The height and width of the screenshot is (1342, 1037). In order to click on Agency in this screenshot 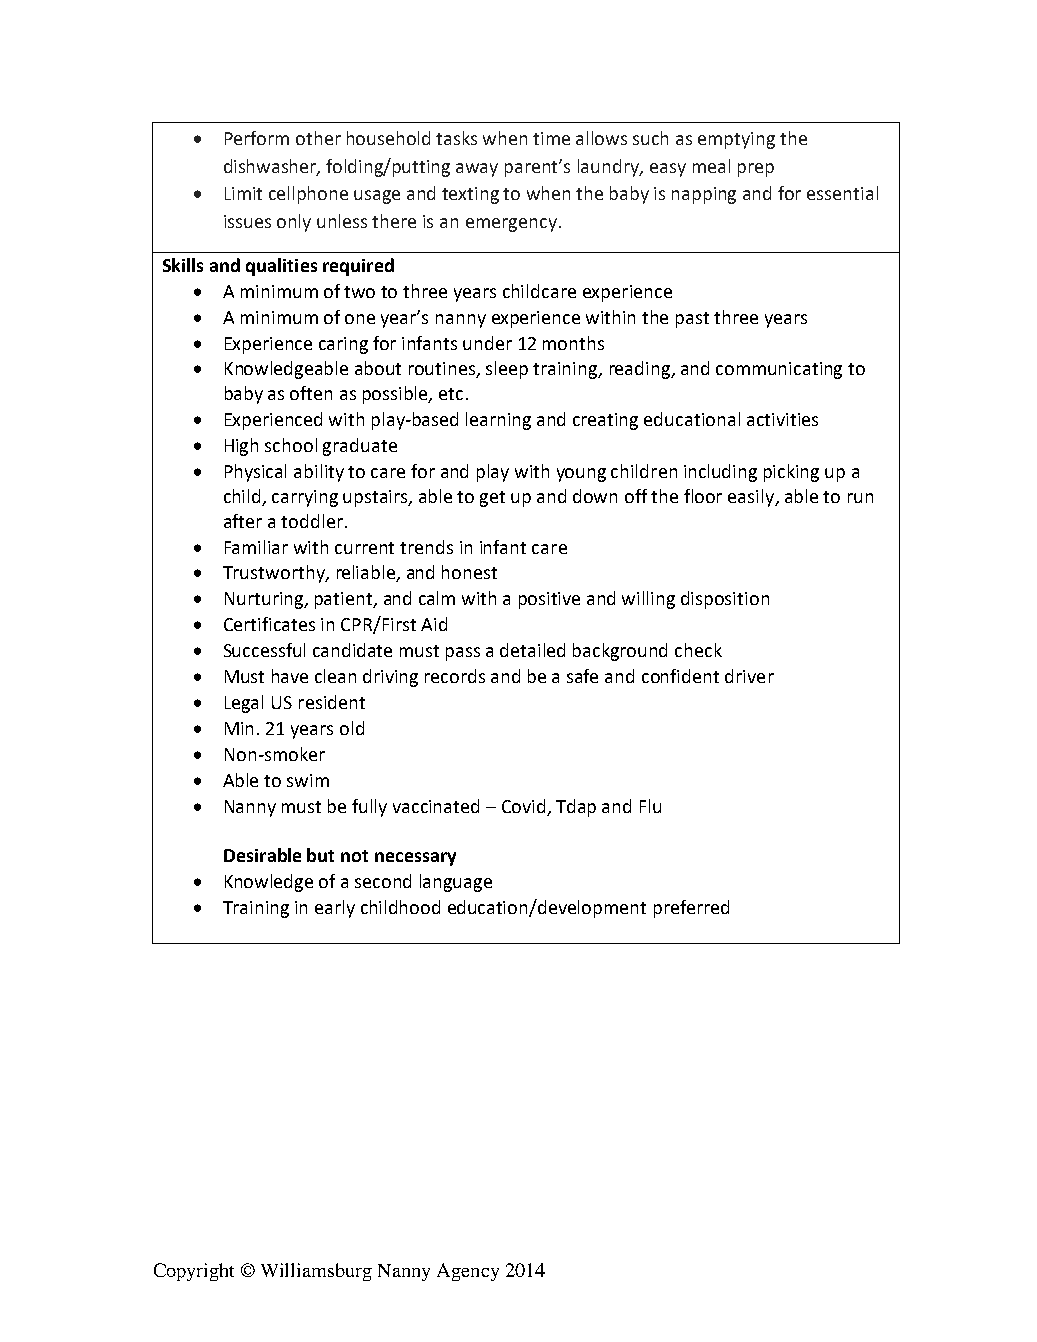, I will do `click(468, 1272)`.
